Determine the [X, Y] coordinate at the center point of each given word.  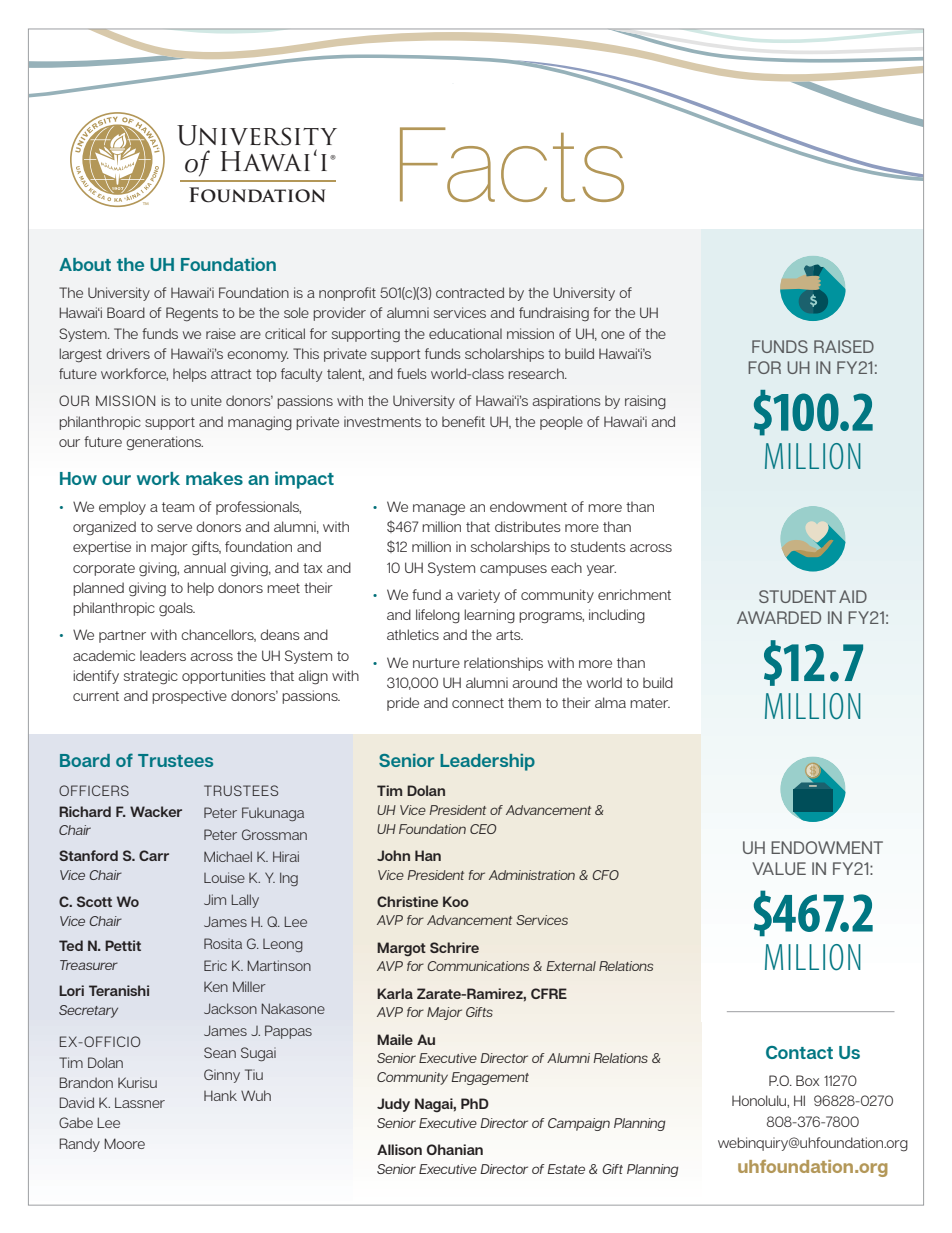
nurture [436, 663]
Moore [124, 1143]
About [85, 264]
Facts [512, 164]
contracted [470, 292]
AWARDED [779, 617]
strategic [151, 677]
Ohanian [455, 1149]
